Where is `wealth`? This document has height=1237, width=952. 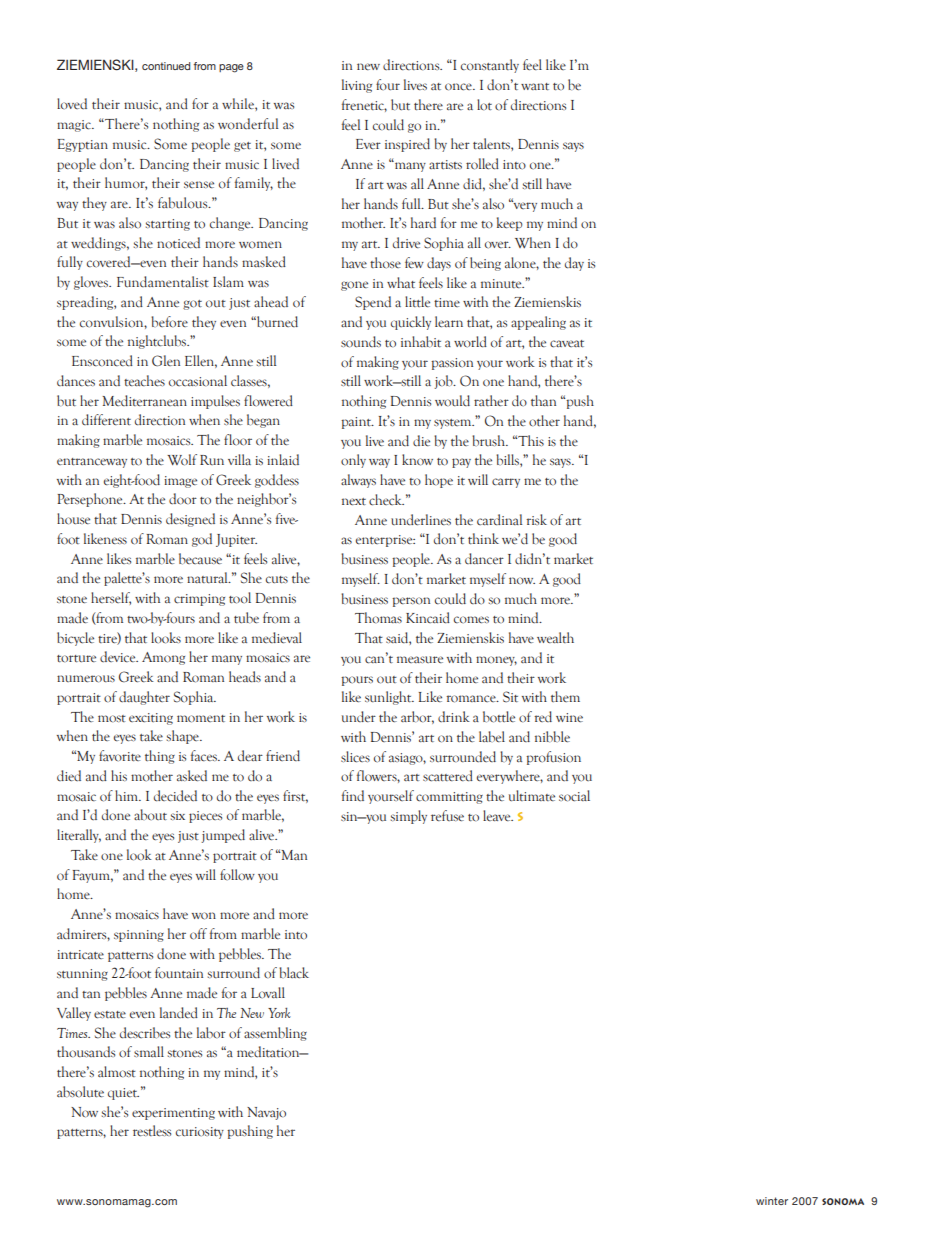 wealth is located at coordinates (555, 637).
